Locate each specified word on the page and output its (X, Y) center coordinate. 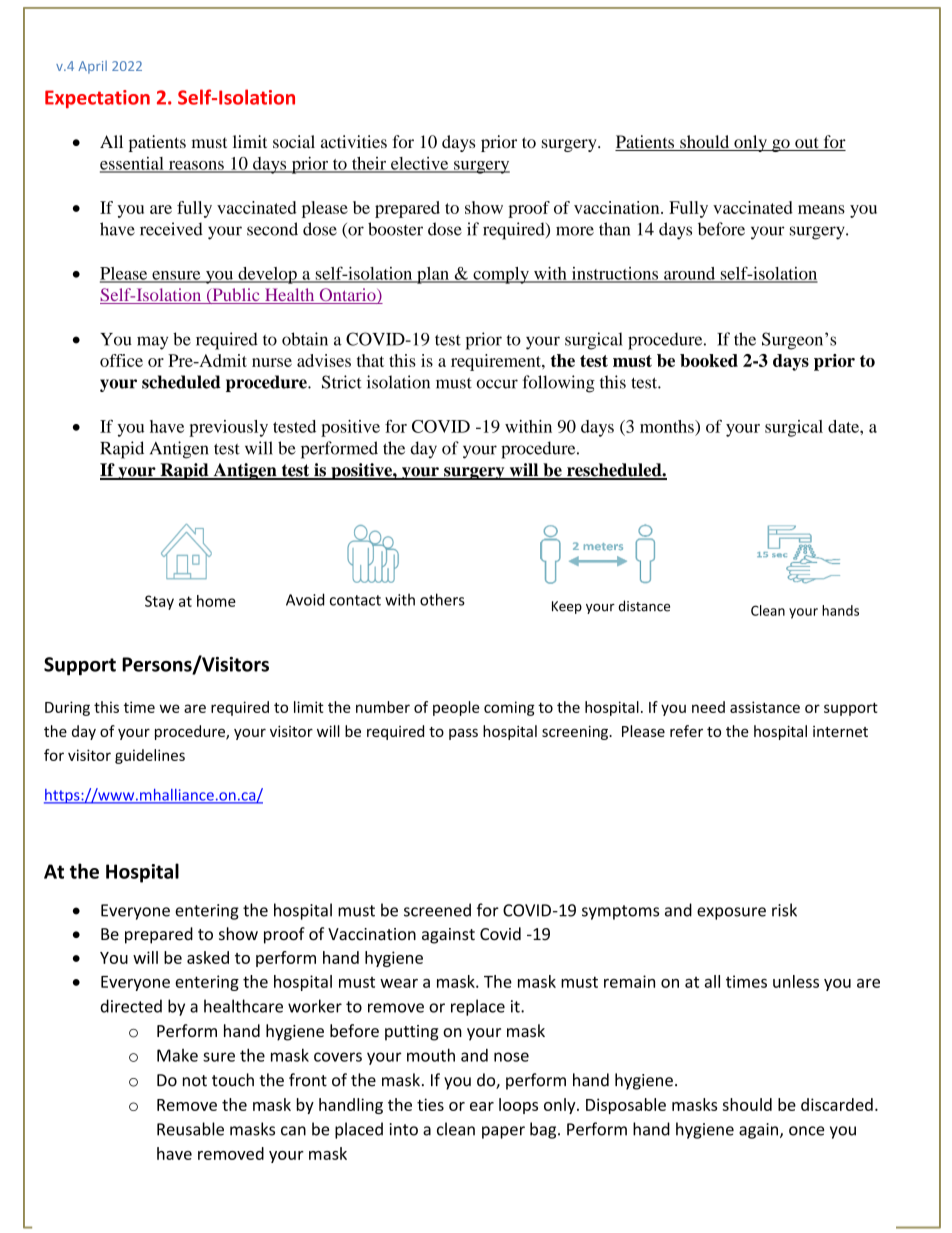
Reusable (190, 1129)
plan (433, 275)
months (668, 426)
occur (497, 384)
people (456, 708)
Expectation (97, 99)
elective (420, 164)
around (690, 274)
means (821, 209)
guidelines (150, 756)
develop (267, 275)
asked (208, 957)
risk (784, 910)
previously (228, 428)
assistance (765, 707)
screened (437, 910)
